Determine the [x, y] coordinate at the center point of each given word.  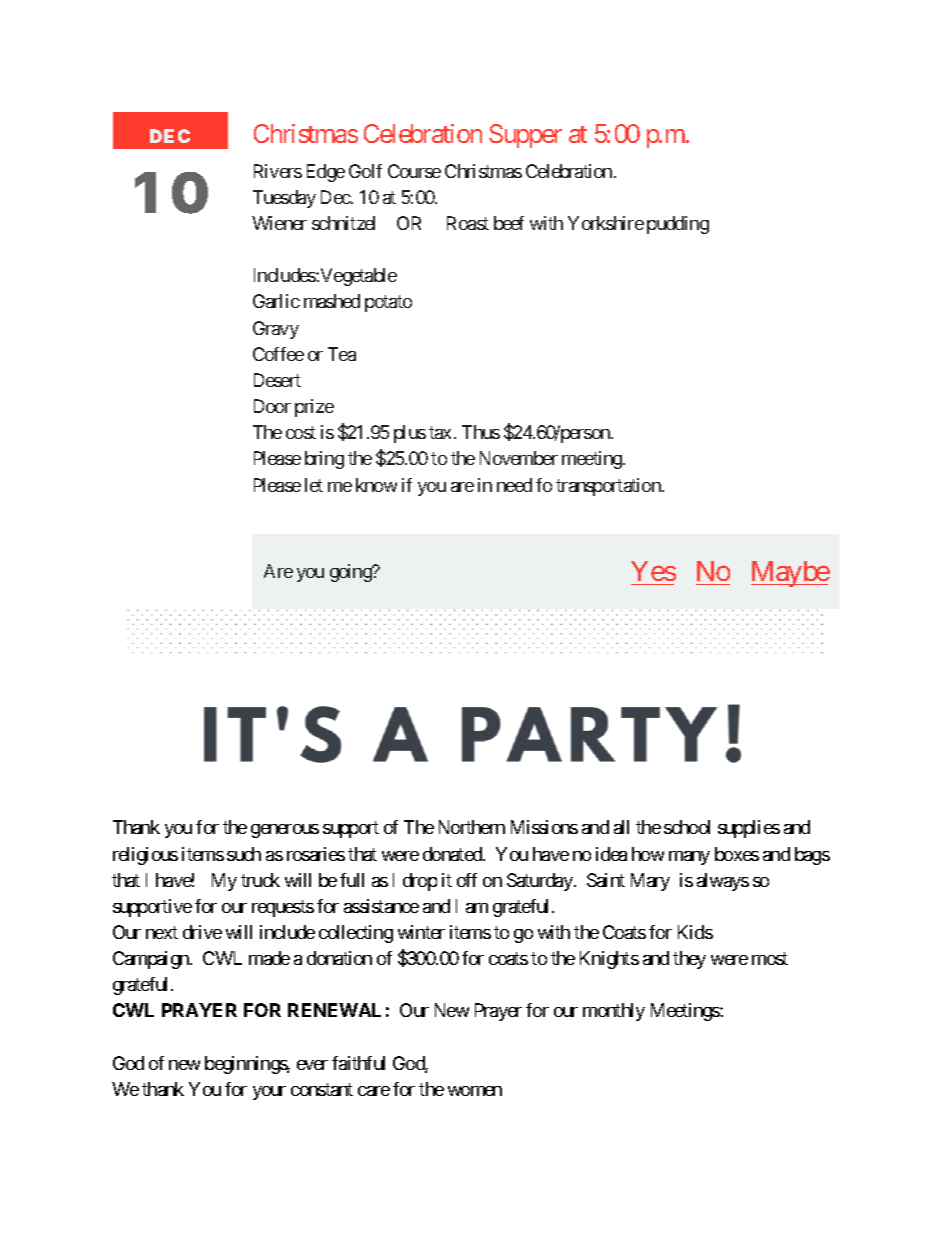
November [519, 458]
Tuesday [284, 199]
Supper [525, 136]
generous [285, 831]
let [314, 485]
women [475, 1091]
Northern [472, 827]
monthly [614, 1012]
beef [509, 223]
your [269, 1093]
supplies [749, 829]
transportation [609, 487]
